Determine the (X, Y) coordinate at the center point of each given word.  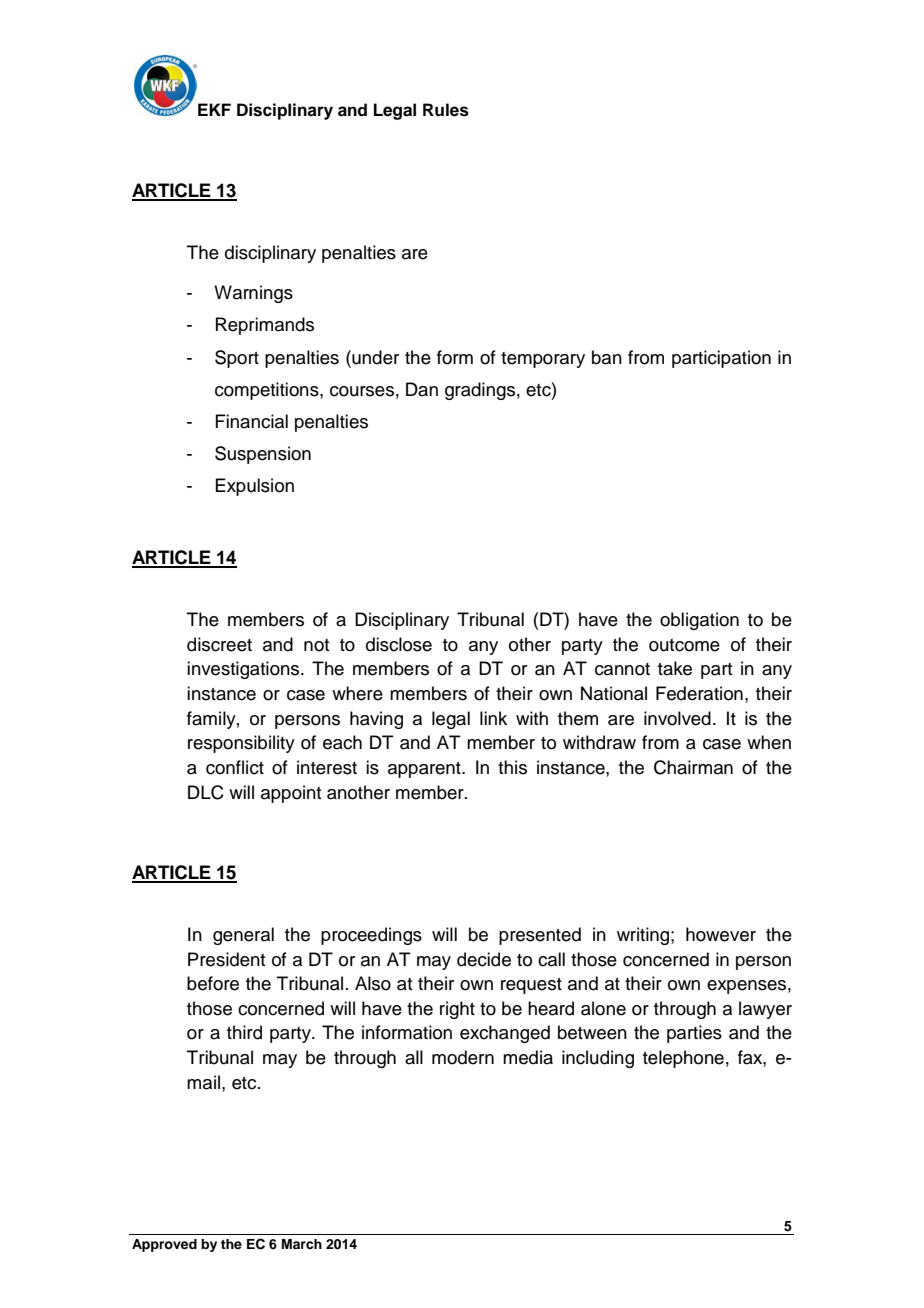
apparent (425, 770)
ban (607, 357)
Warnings (253, 294)
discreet (219, 644)
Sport (237, 359)
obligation (699, 621)
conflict (235, 767)
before (213, 983)
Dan (422, 389)
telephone (683, 1059)
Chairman (693, 767)
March (302, 1244)
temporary (543, 360)
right (457, 1010)
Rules (446, 110)
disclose (399, 644)
